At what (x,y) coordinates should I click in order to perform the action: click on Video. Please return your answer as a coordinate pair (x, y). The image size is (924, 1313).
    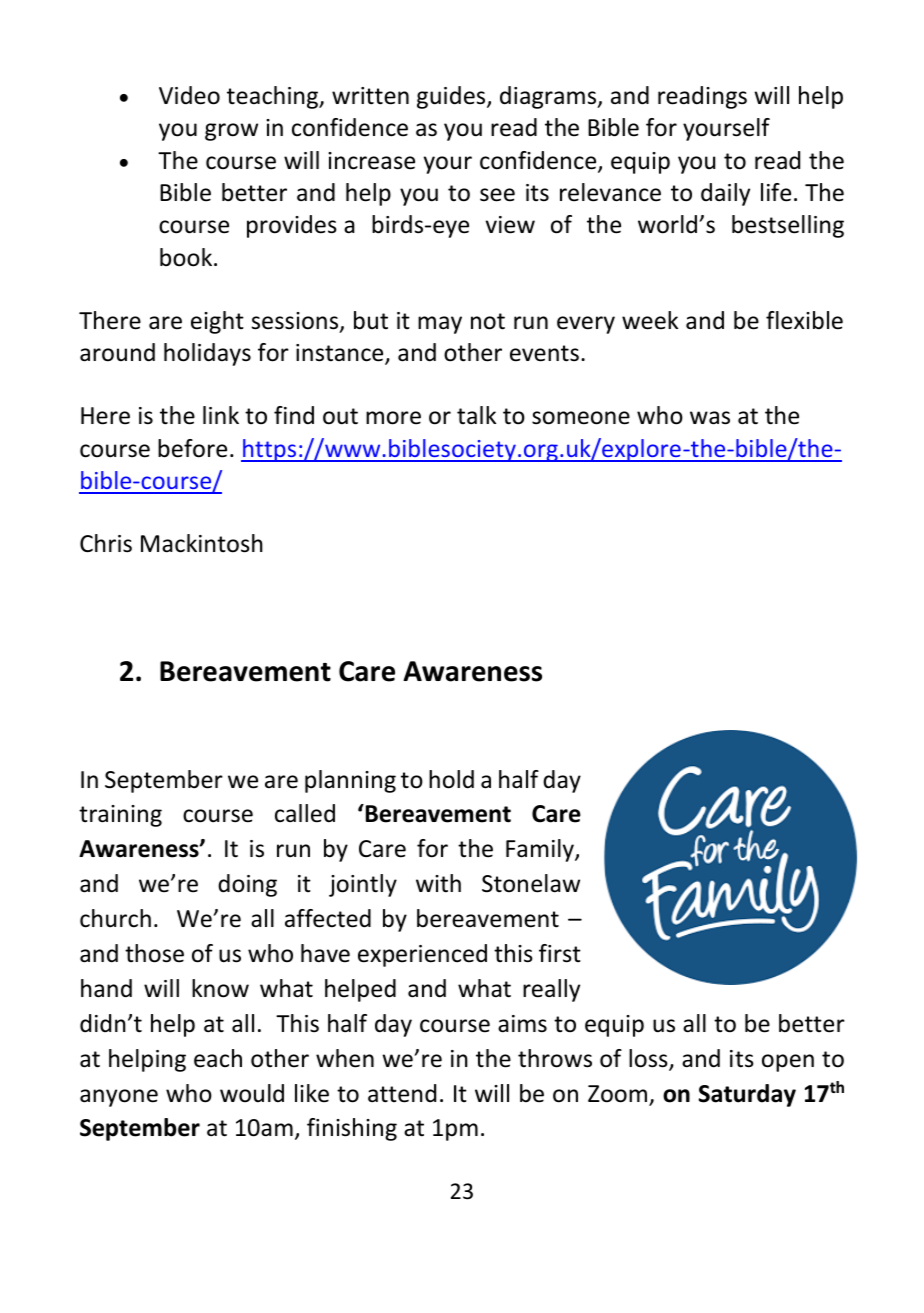
    Looking at the image, I should click on (189, 95).
